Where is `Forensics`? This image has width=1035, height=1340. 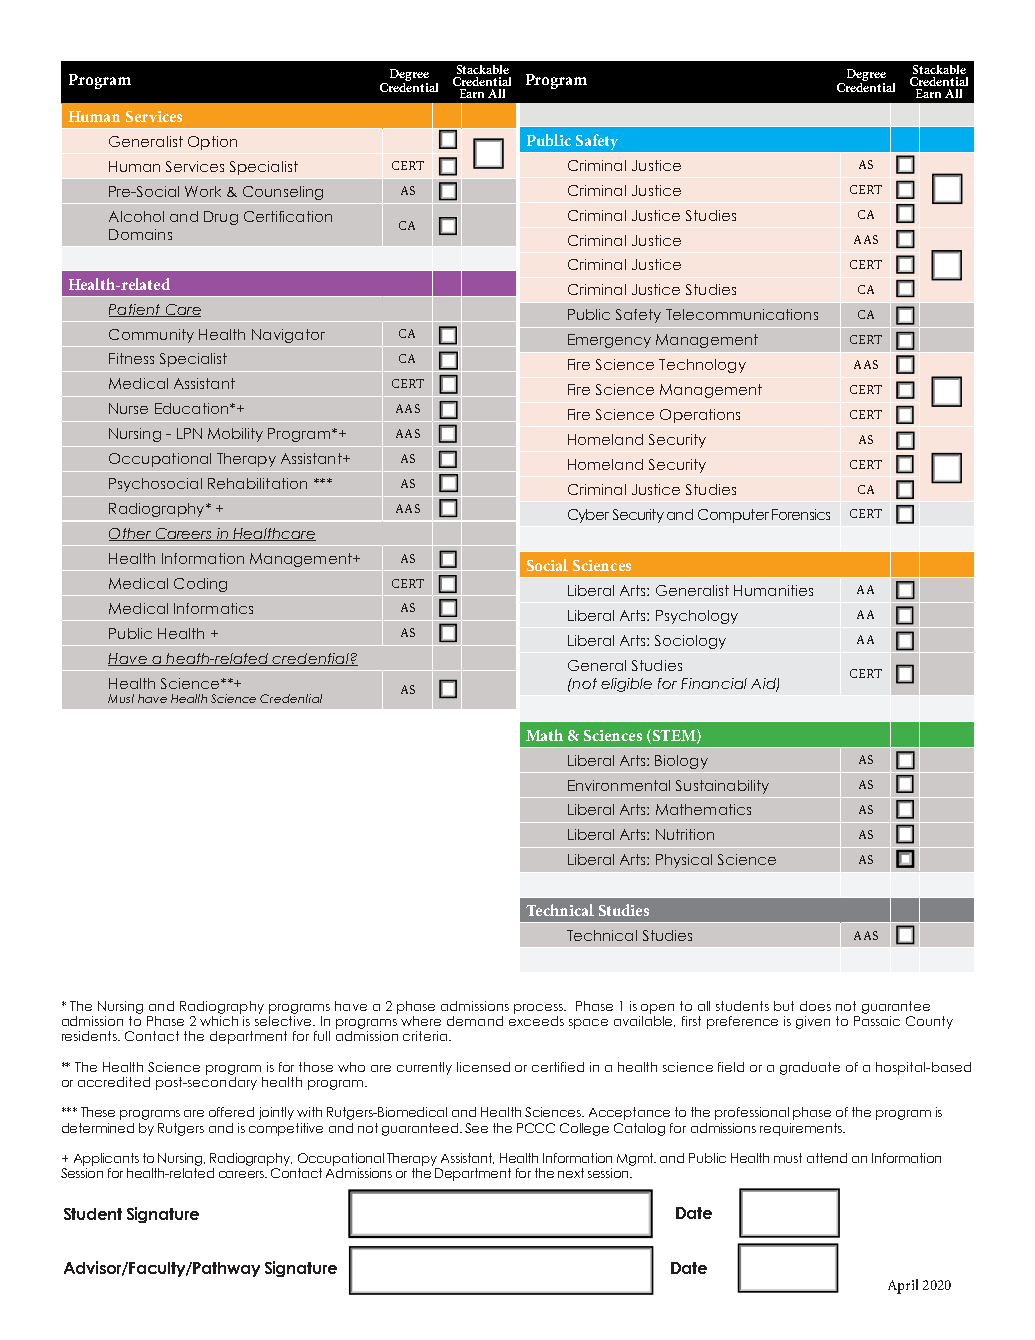
Forensics is located at coordinates (801, 514).
